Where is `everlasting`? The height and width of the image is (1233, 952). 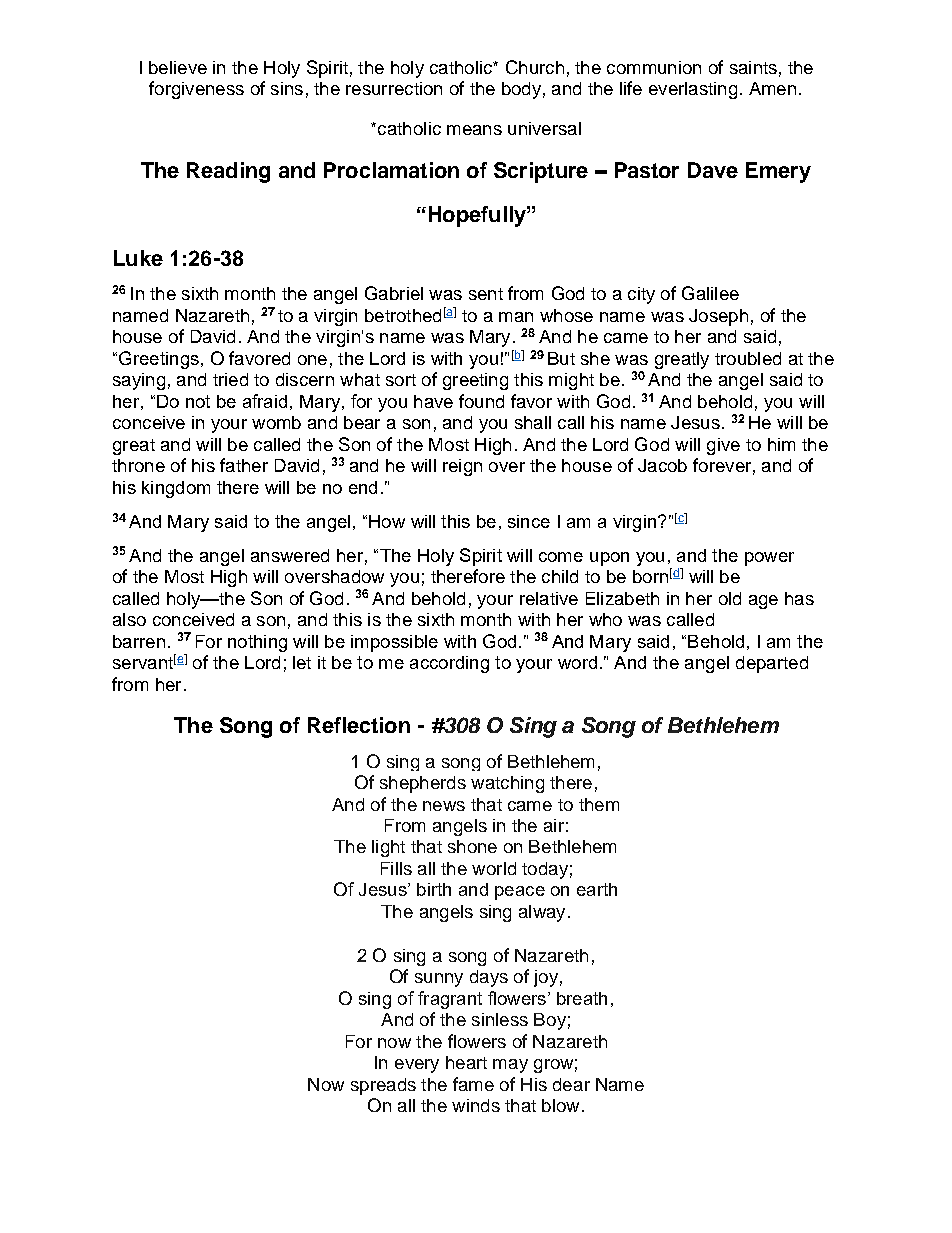 everlasting is located at coordinates (693, 90).
